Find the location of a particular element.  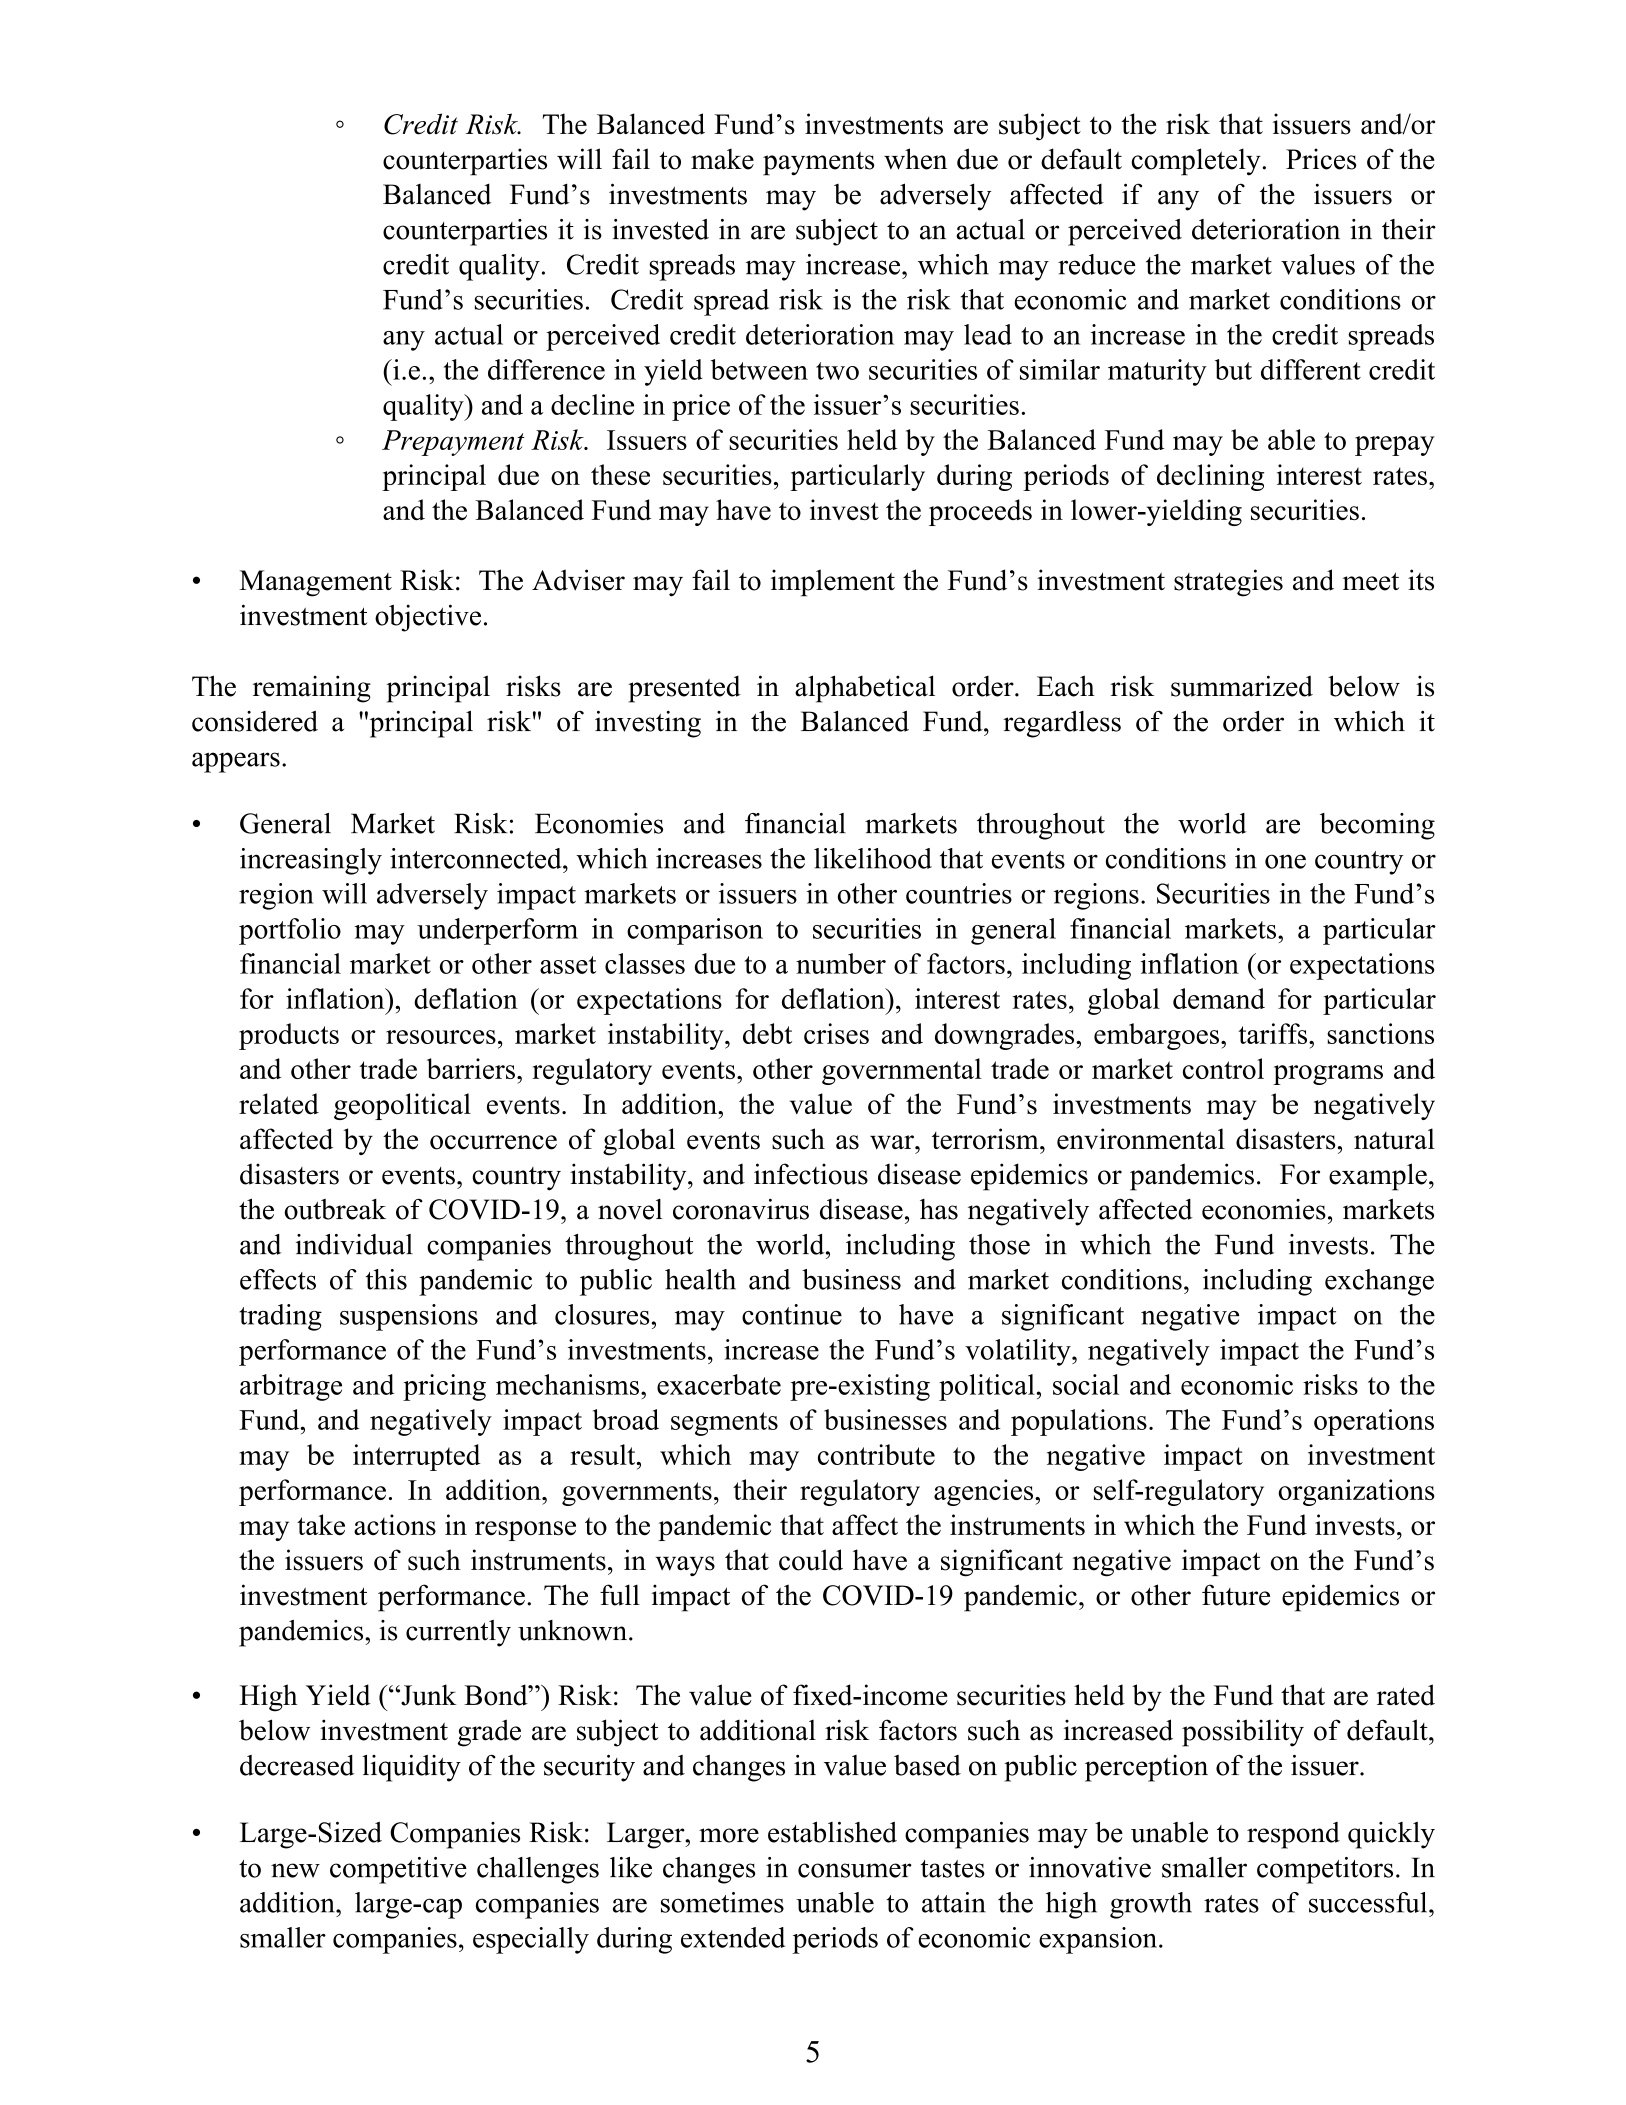

competitors is located at coordinates (1325, 1870).
